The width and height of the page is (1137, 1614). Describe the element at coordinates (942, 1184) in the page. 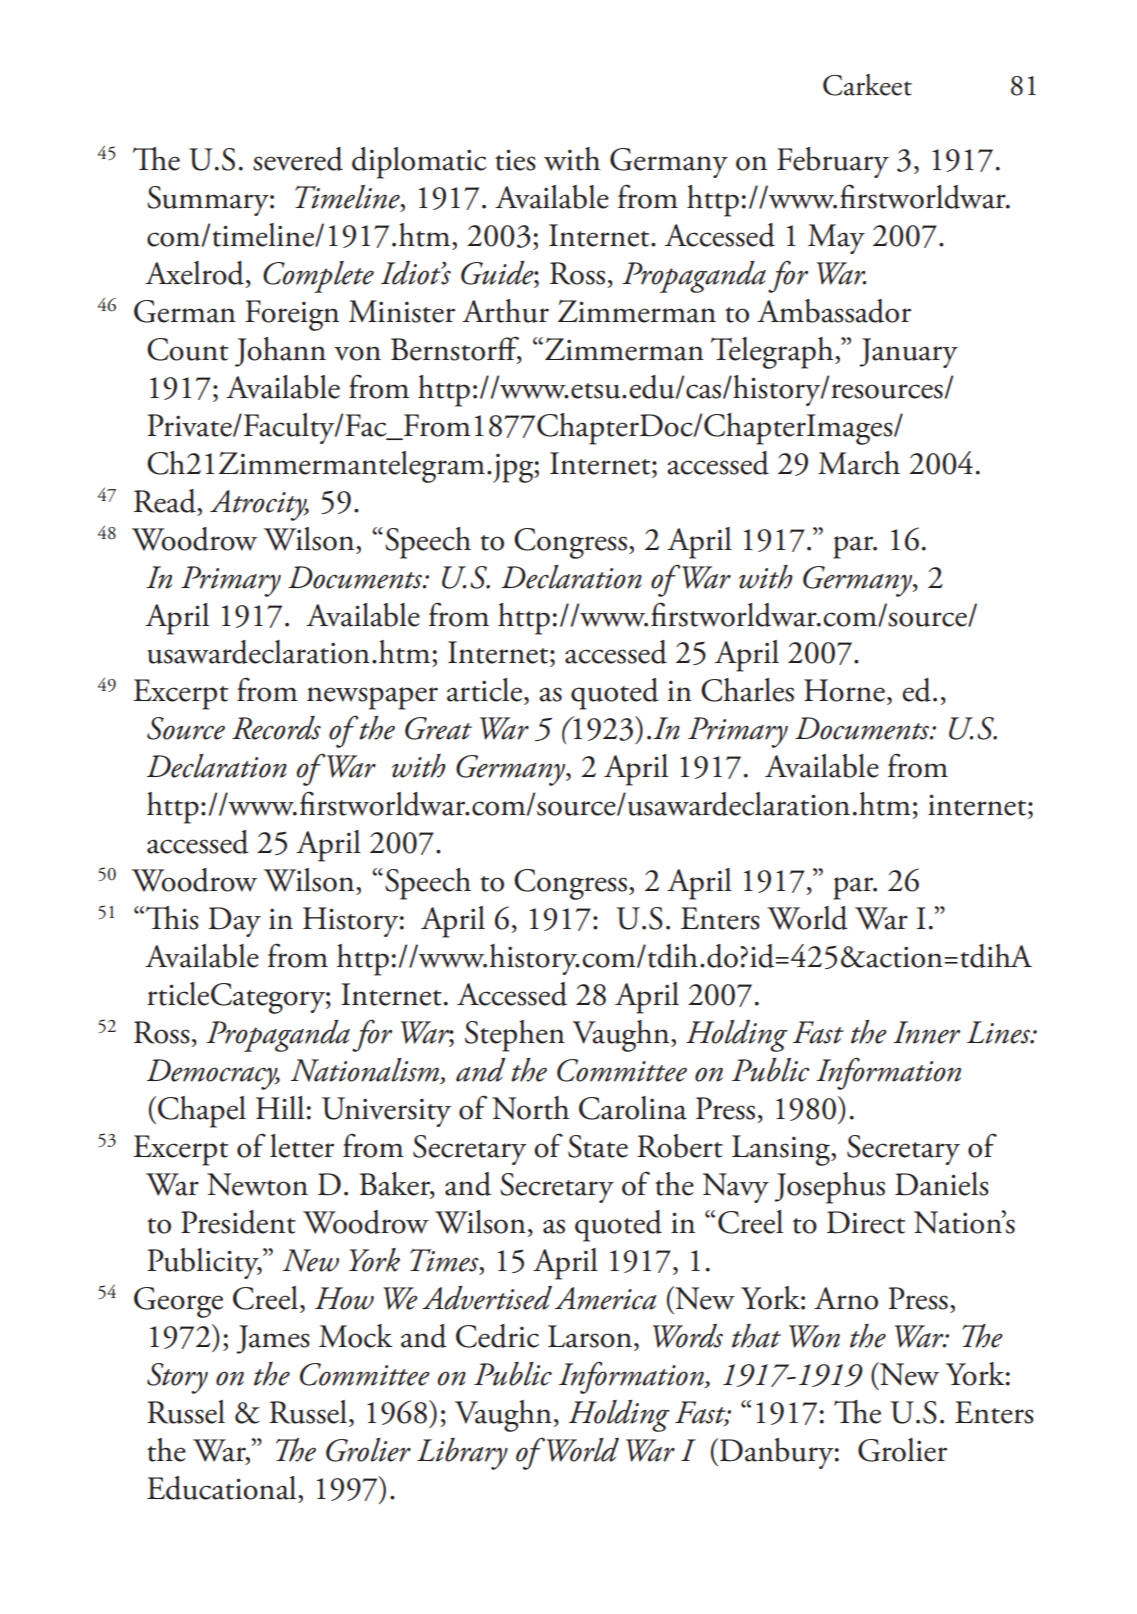

I see `Daniels` at that location.
